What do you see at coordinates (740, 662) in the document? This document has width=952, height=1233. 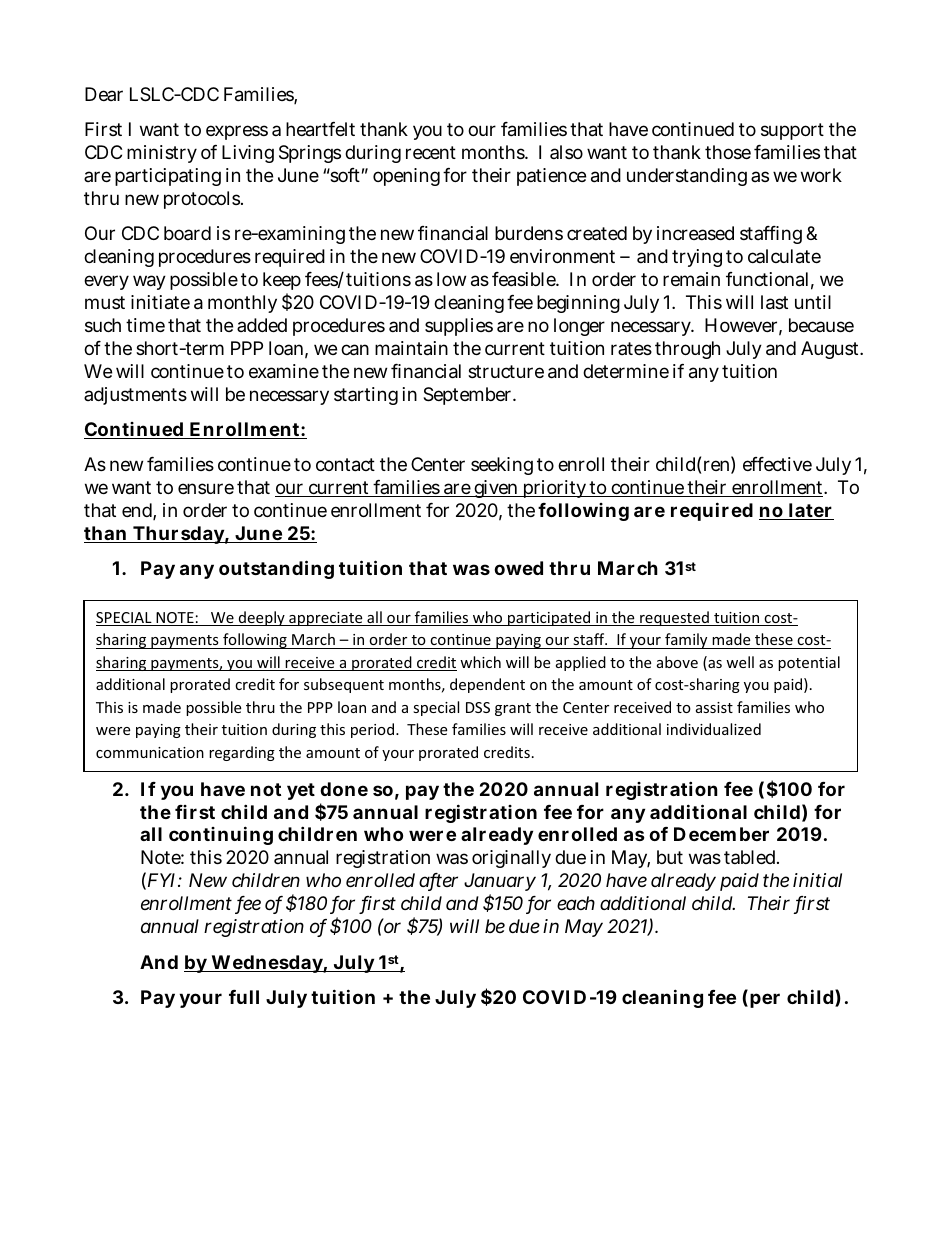 I see `well` at bounding box center [740, 662].
